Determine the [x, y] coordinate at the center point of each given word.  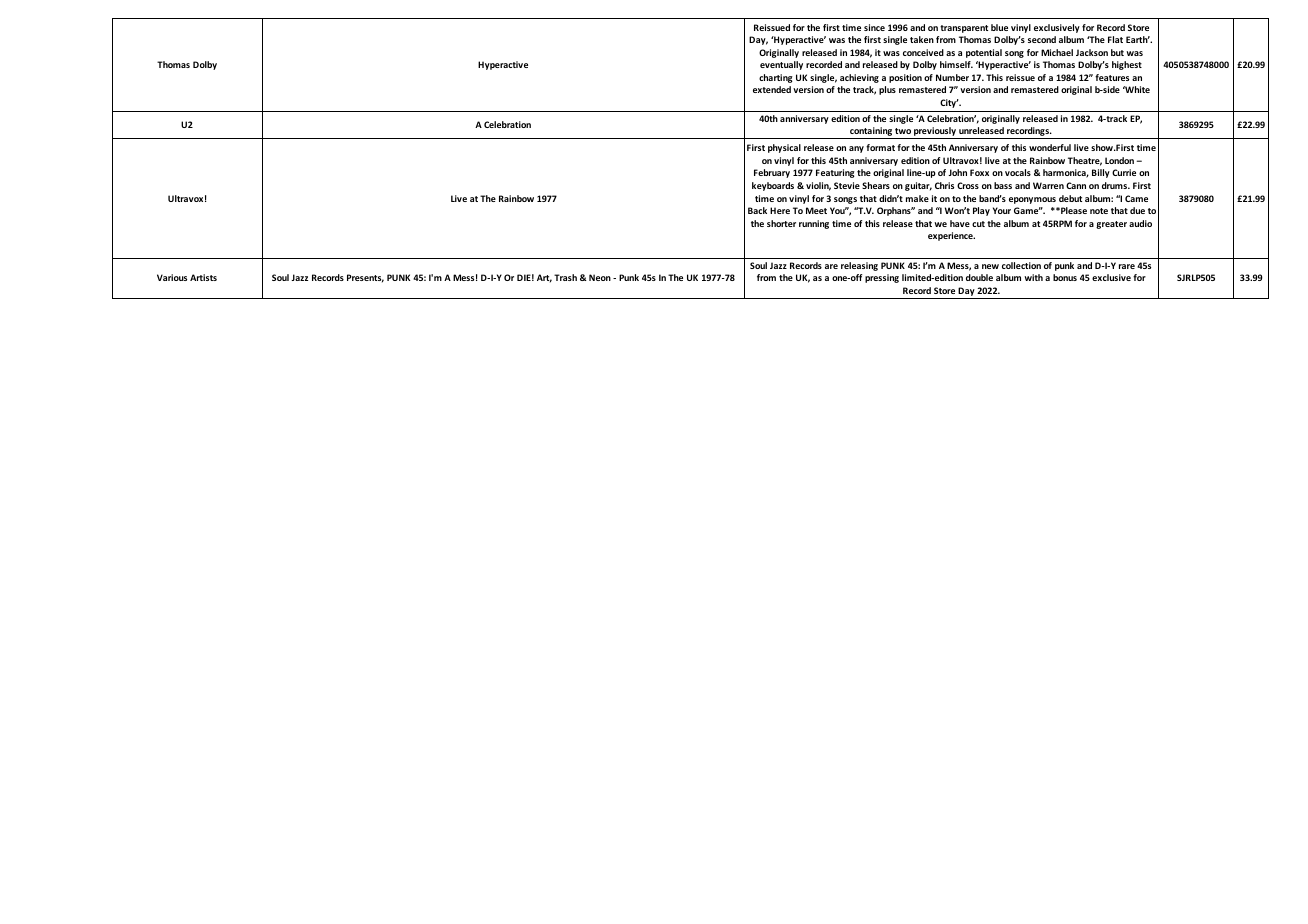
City [949, 103]
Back [757, 210]
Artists [203, 277]
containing [871, 133]
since [874, 27]
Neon [600, 277]
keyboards [773, 186]
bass [1003, 185]
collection [1021, 265]
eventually [781, 65]
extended [772, 89]
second [1042, 39]
